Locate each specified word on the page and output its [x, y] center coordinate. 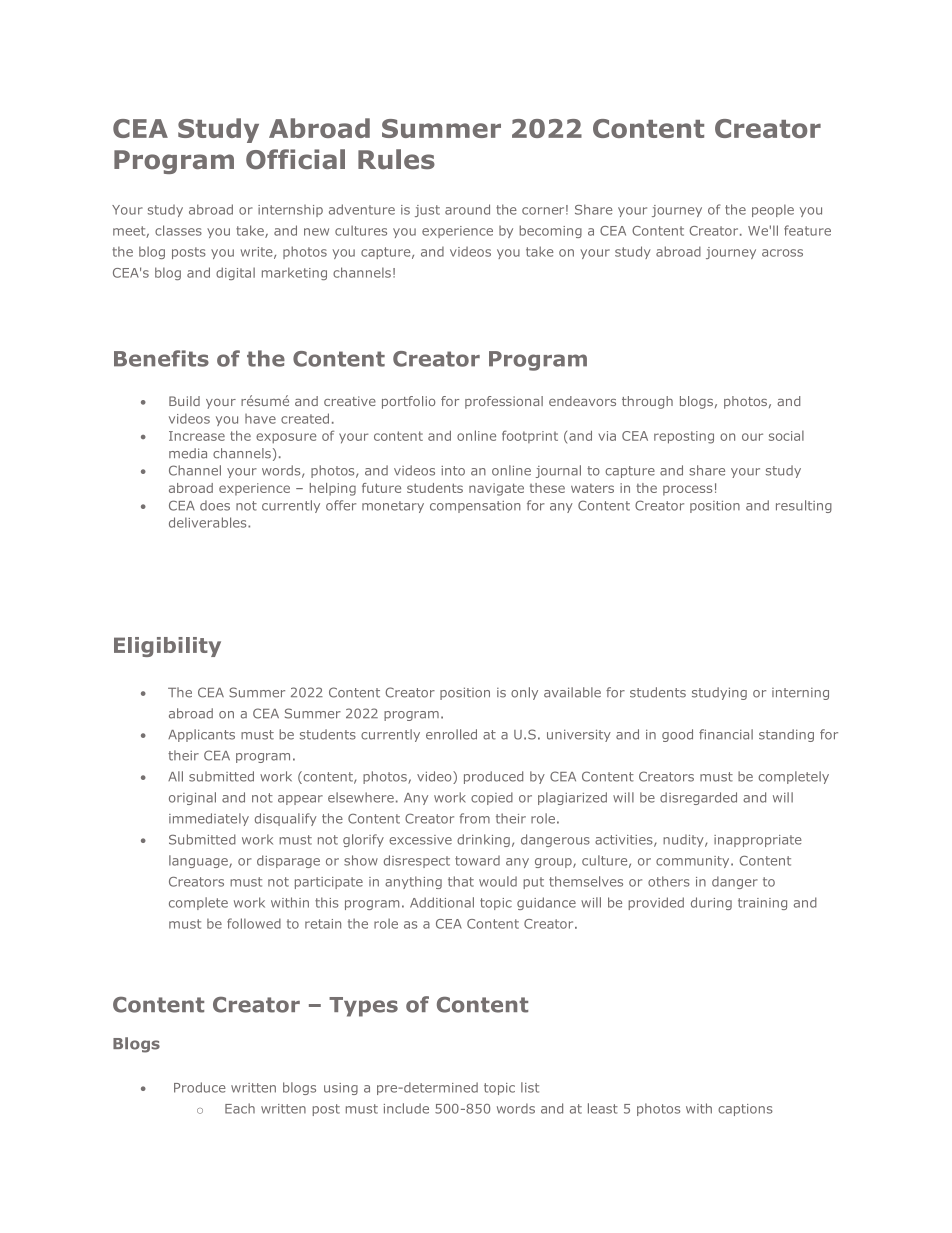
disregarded [698, 798]
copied [492, 798]
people [773, 210]
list [530, 1087]
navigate [496, 489]
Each [240, 1108]
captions [745, 1110]
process [687, 490]
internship [290, 211]
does [215, 505]
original [192, 798]
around [467, 209]
